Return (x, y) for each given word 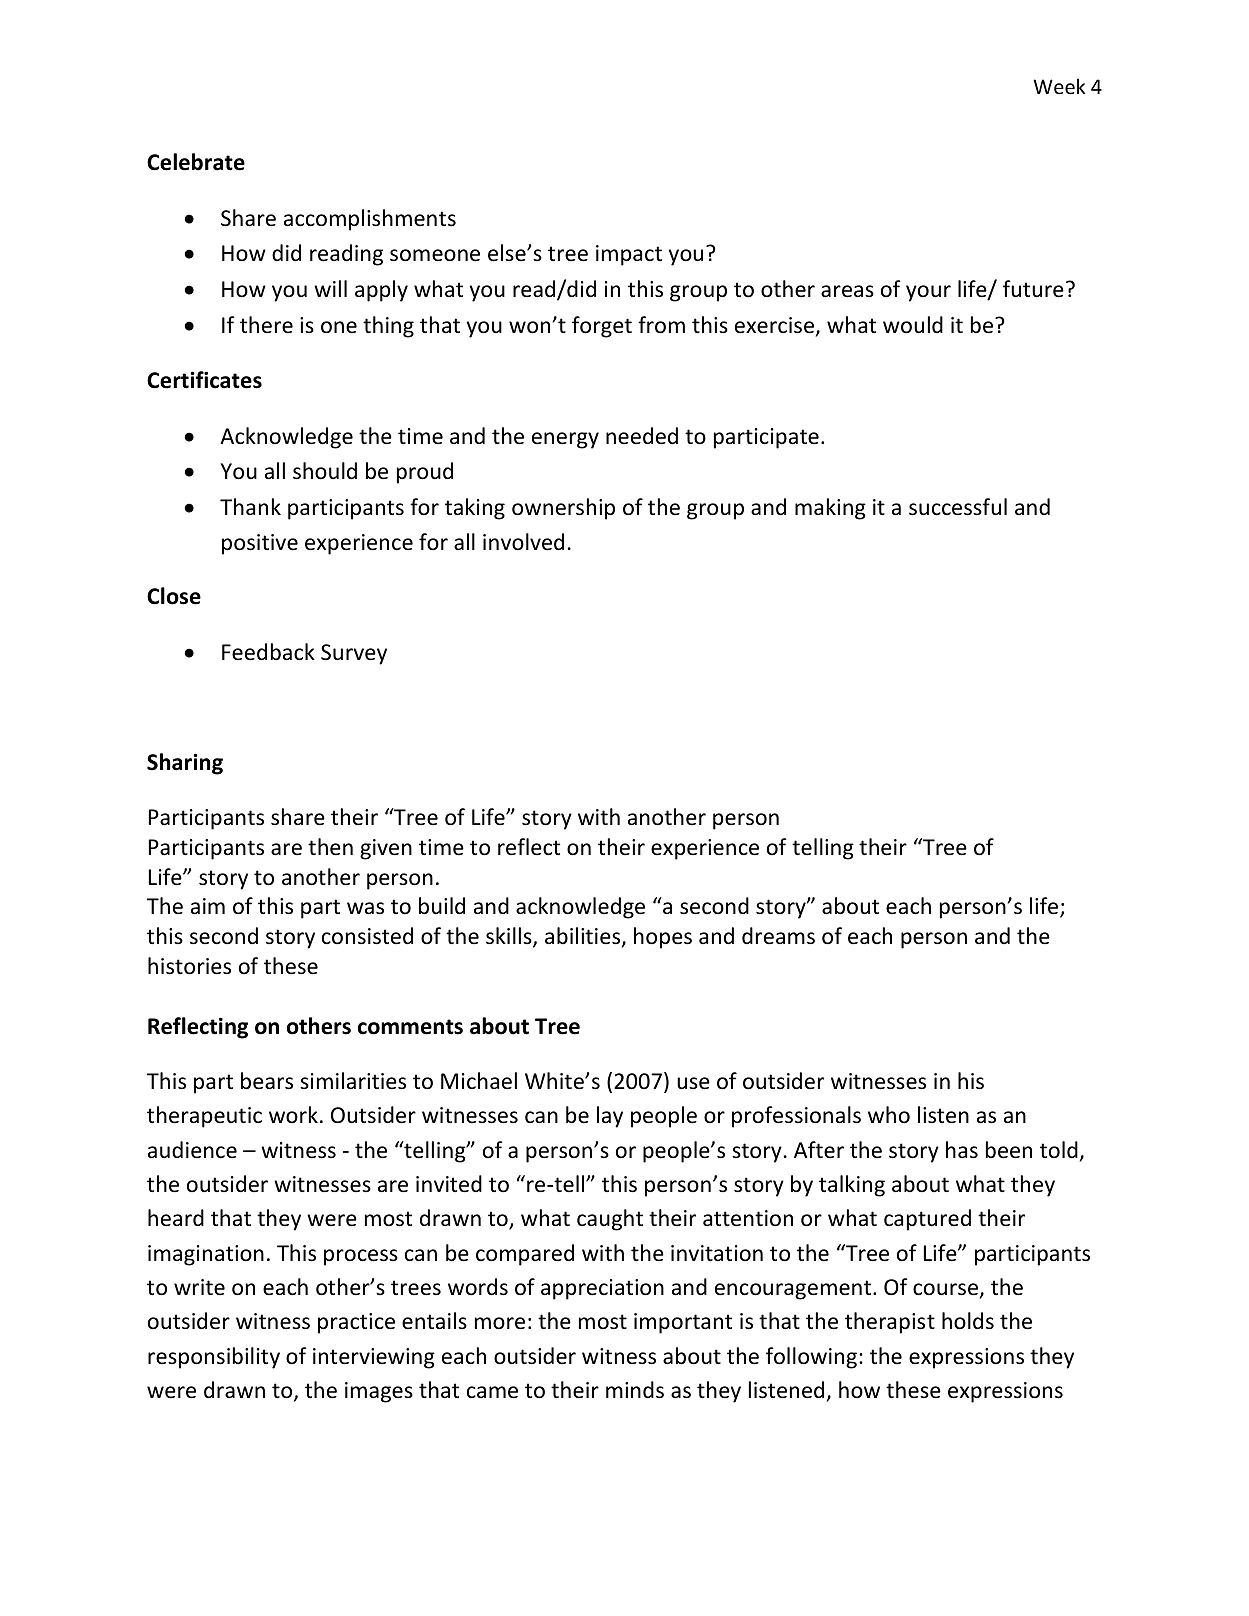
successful (958, 507)
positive (260, 544)
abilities (584, 937)
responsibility (214, 1358)
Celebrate (196, 162)
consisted (367, 936)
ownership (563, 509)
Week (1059, 86)
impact (629, 255)
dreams (778, 936)
